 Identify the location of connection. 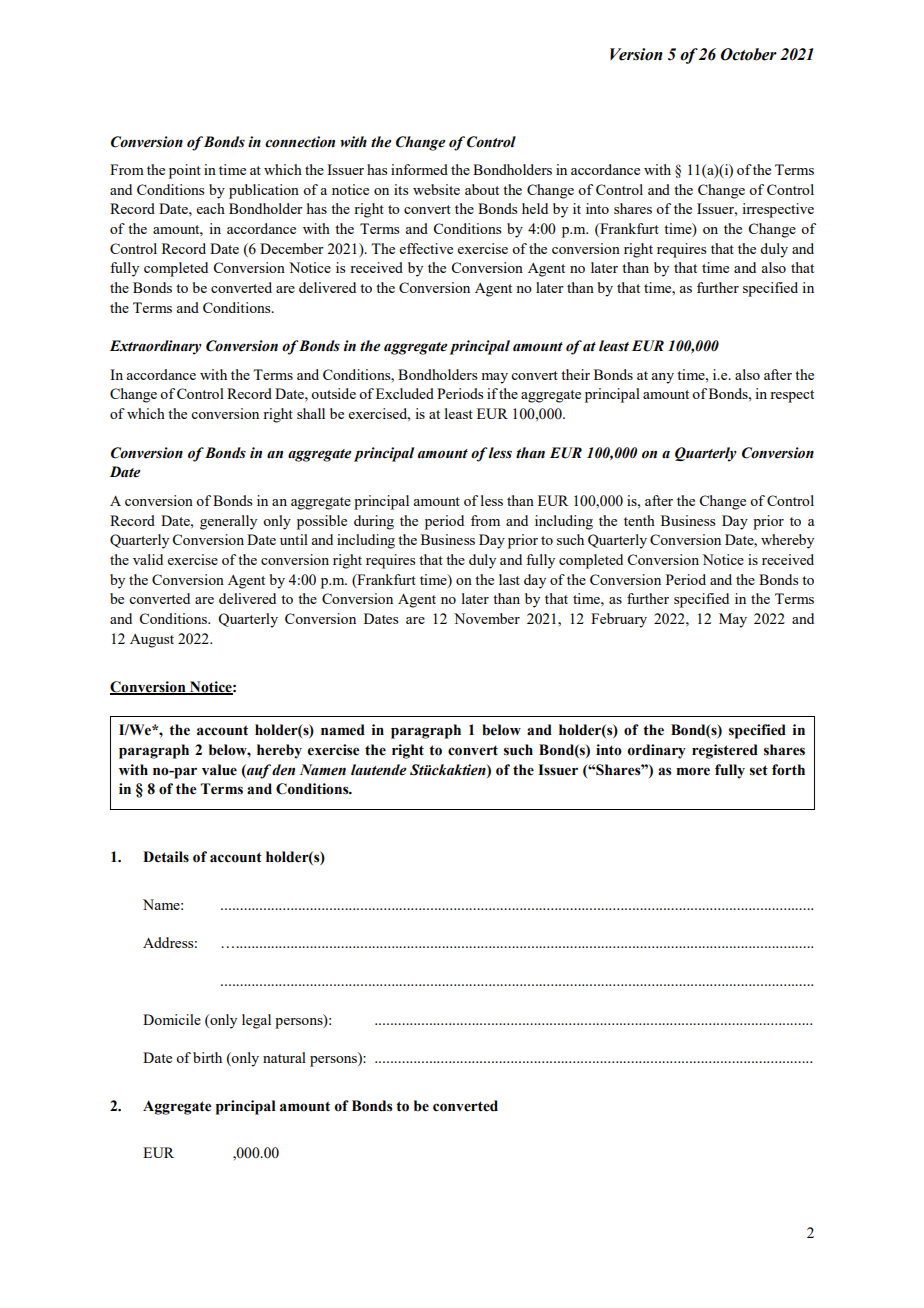
(300, 142).
